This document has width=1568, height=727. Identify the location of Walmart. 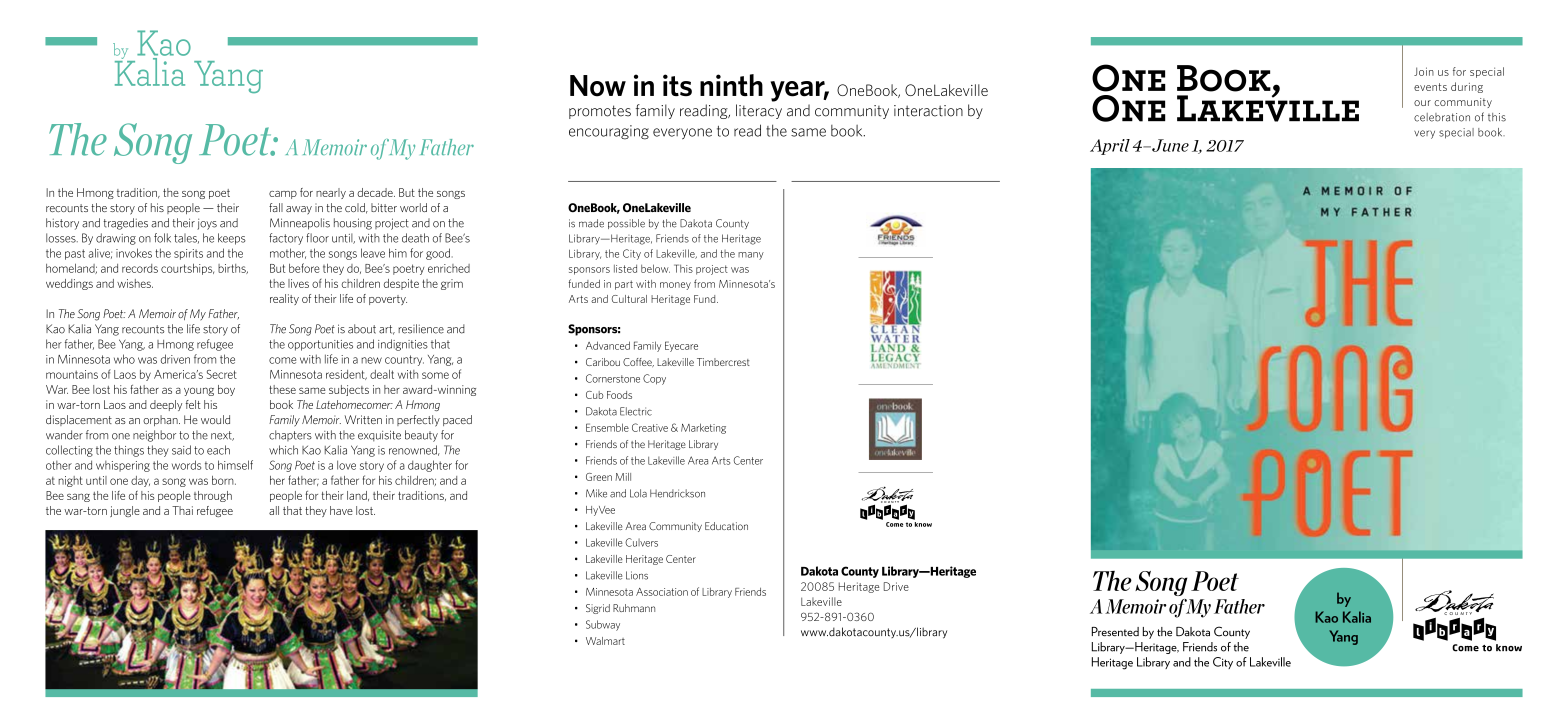
(605, 641).
